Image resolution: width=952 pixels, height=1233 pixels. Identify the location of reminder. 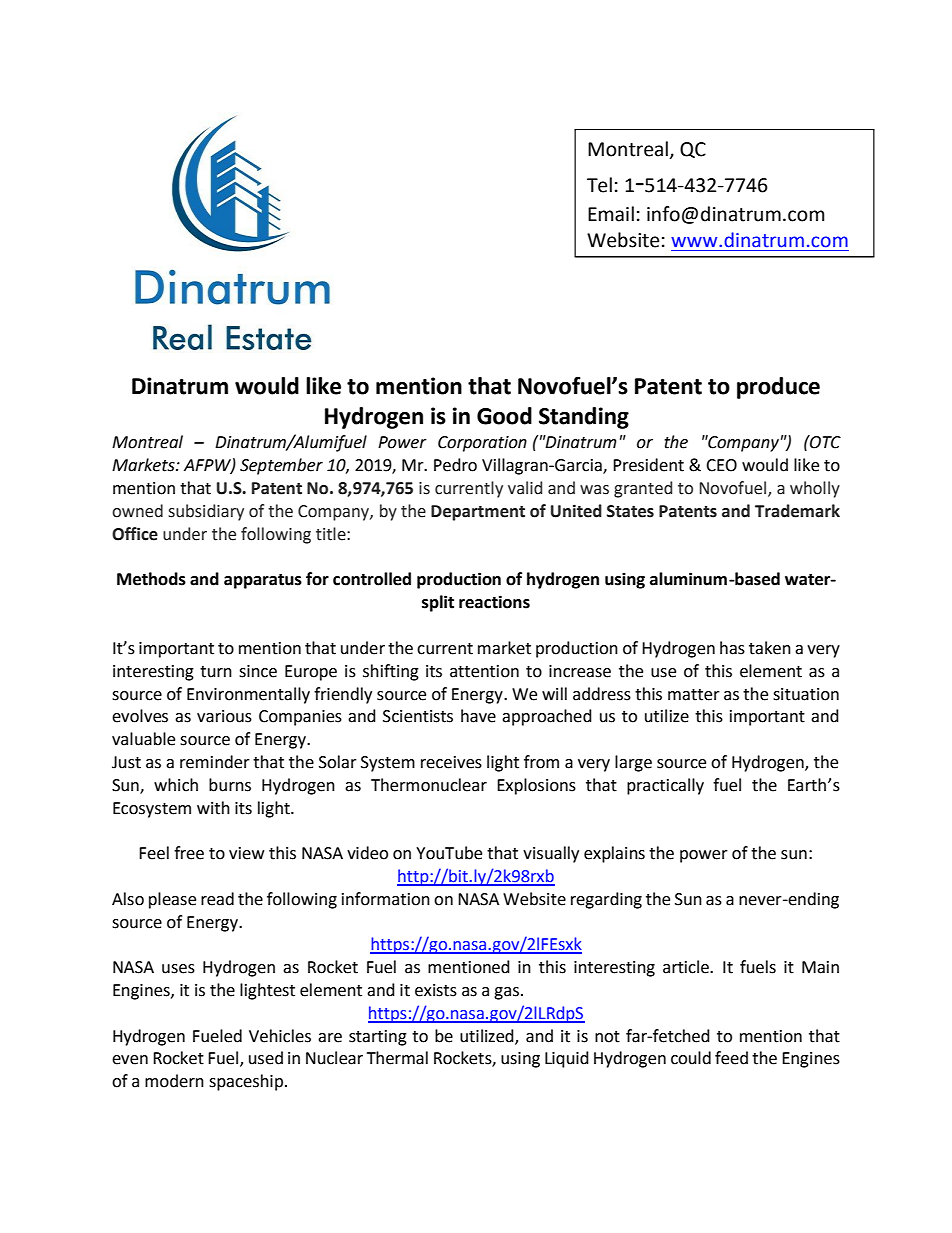
(215, 762).
